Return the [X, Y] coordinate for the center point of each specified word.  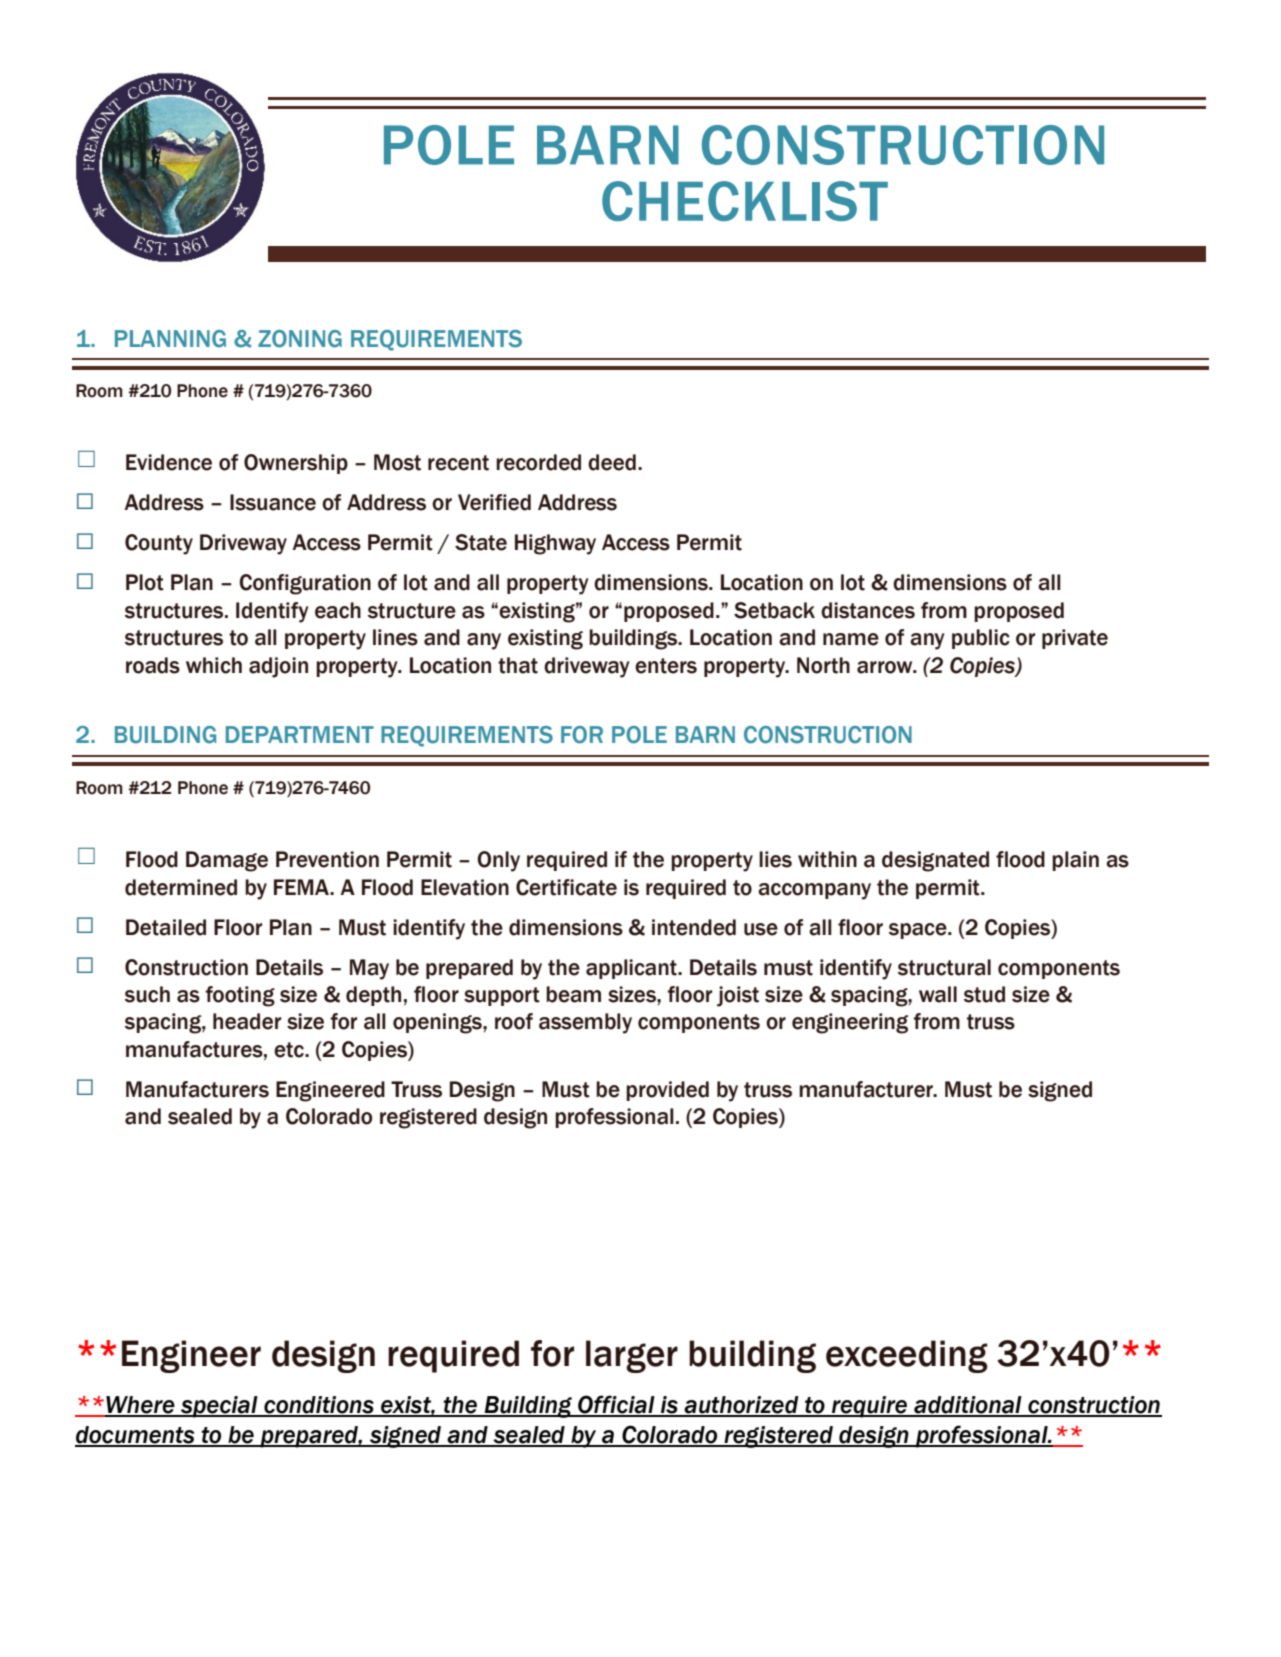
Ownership [296, 464]
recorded [538, 462]
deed [612, 462]
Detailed [166, 927]
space [919, 931]
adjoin [278, 667]
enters [666, 666]
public [981, 639]
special [219, 1407]
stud [984, 994]
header [247, 1021]
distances [868, 610]
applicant [632, 969]
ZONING [300, 339]
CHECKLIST [745, 201]
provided [667, 1091]
